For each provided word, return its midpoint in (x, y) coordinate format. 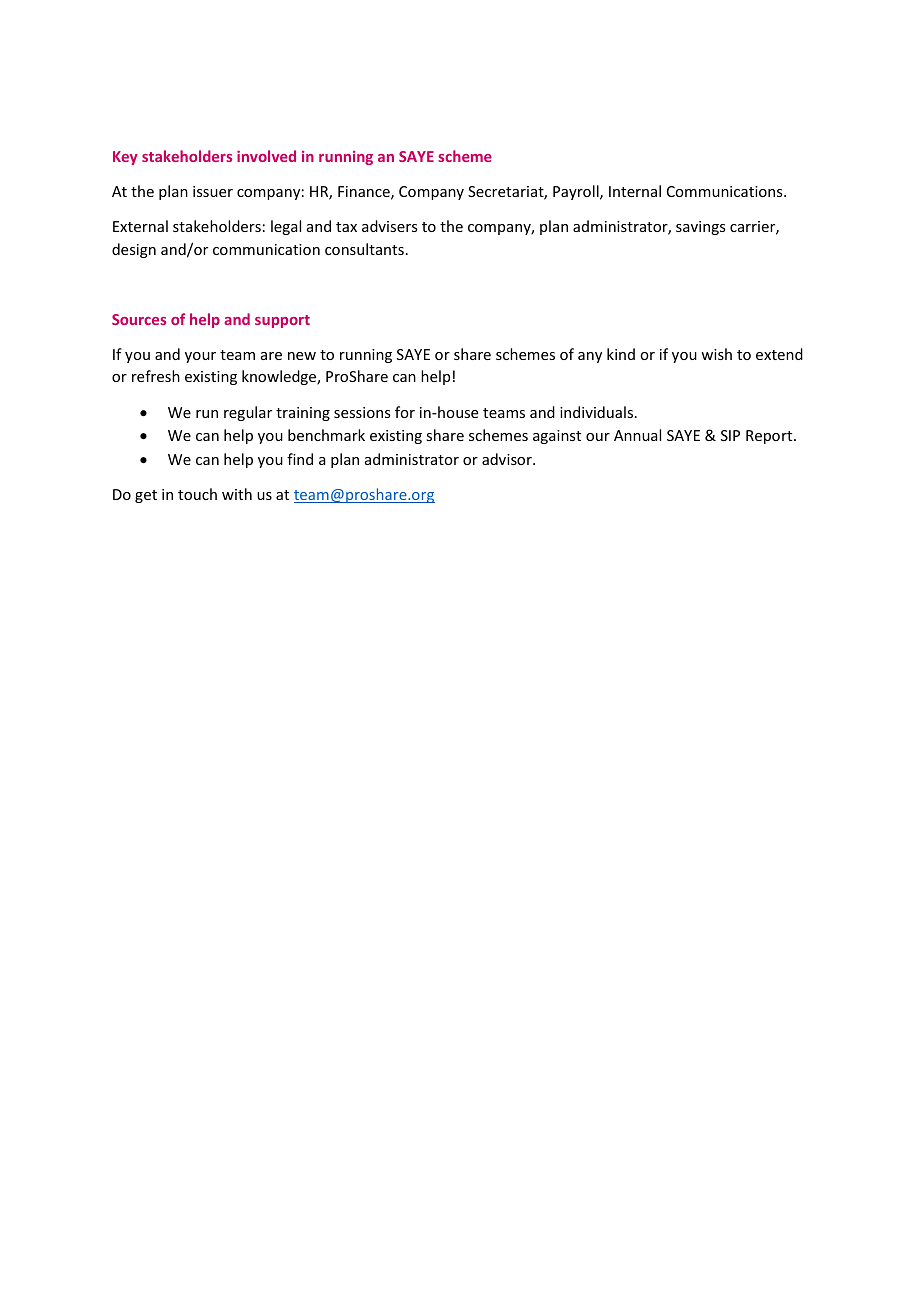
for (405, 412)
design (134, 250)
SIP (730, 435)
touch (197, 494)
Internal (635, 191)
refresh (156, 376)
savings (700, 228)
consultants (364, 249)
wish (716, 354)
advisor (508, 459)
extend (779, 354)
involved (266, 156)
